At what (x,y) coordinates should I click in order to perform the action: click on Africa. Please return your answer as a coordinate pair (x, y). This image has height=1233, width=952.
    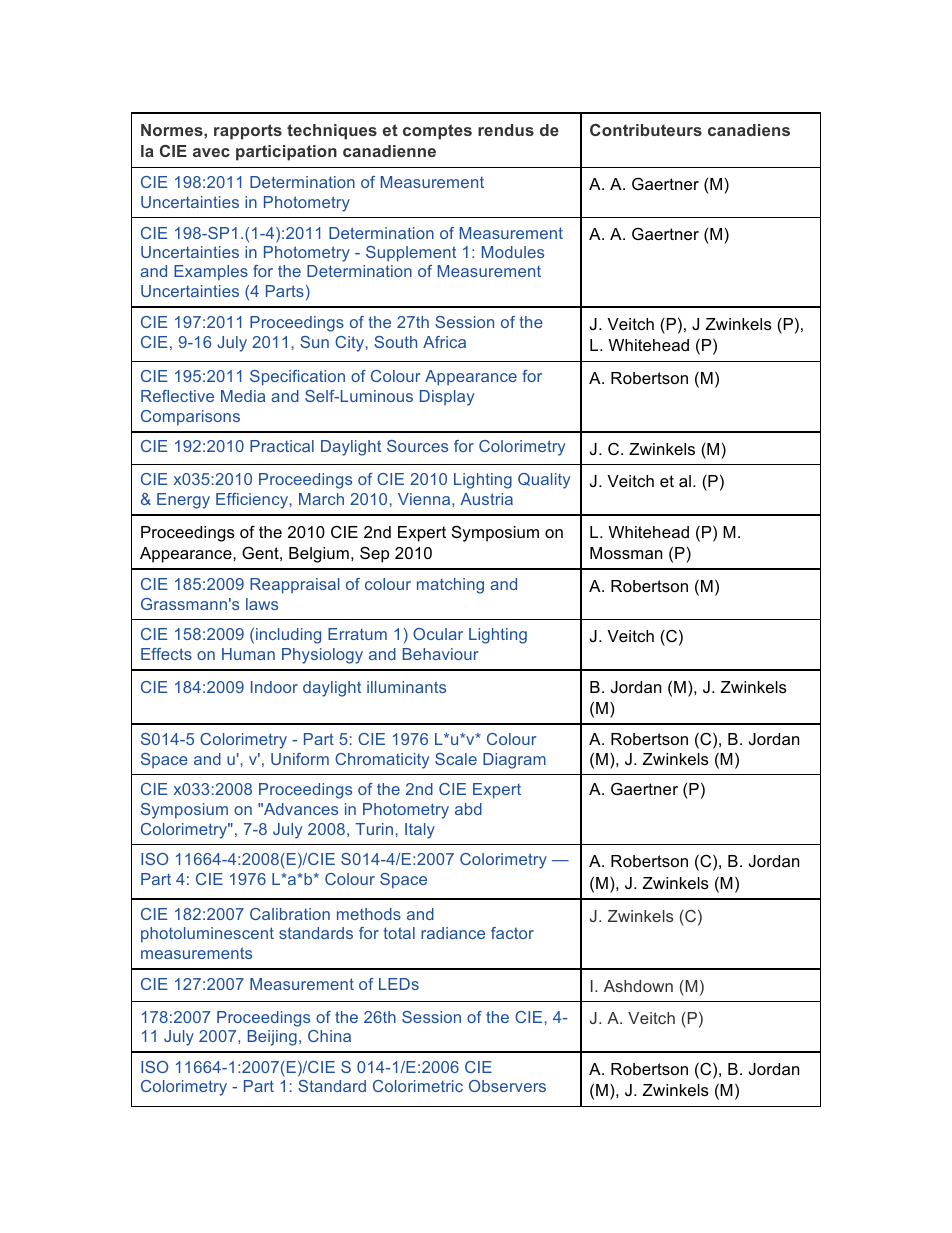
    Looking at the image, I should click on (444, 342).
